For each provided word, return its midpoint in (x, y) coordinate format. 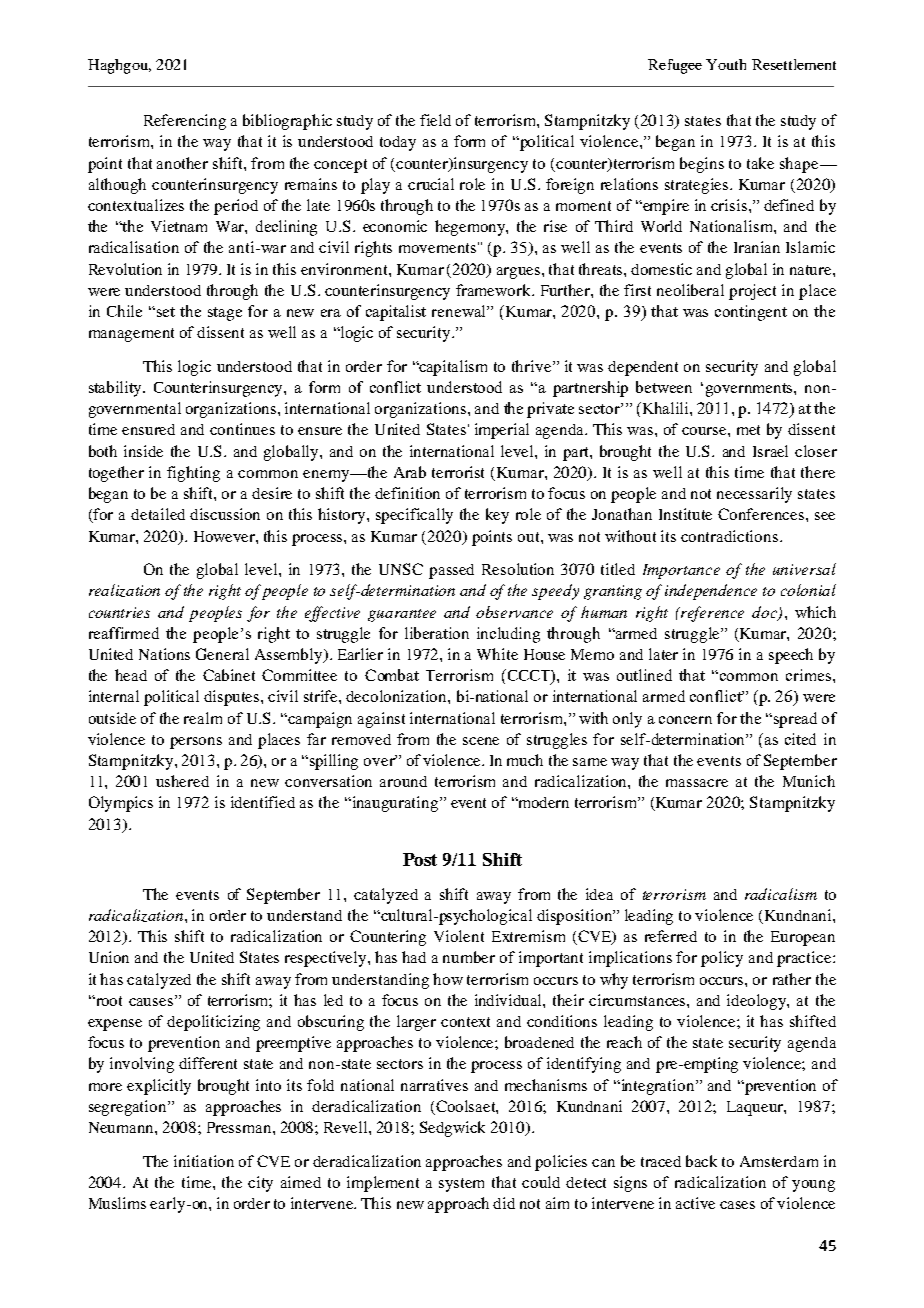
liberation (437, 633)
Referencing (185, 122)
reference (711, 614)
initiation (204, 1161)
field (435, 120)
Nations (164, 654)
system (461, 1185)
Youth (726, 64)
